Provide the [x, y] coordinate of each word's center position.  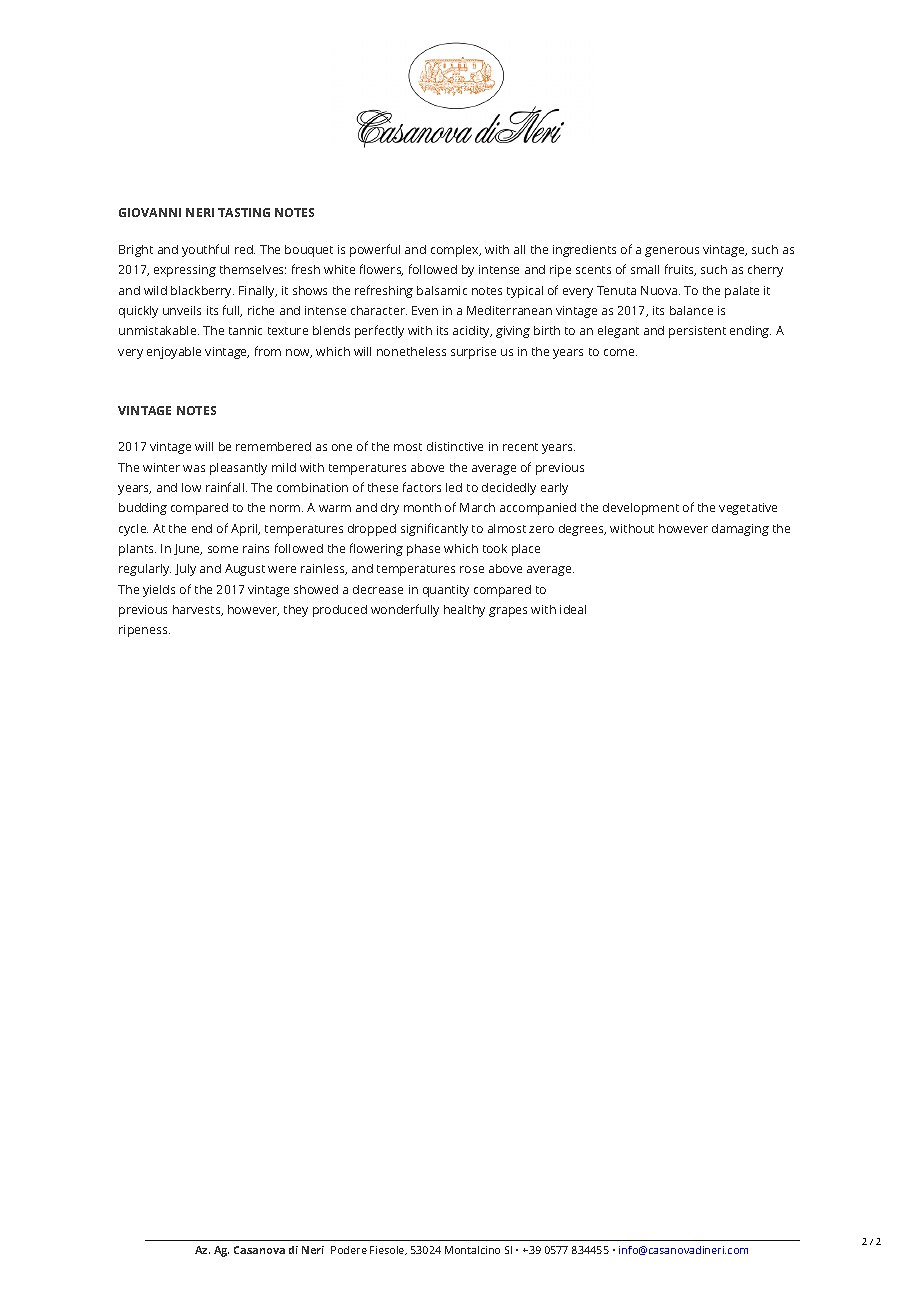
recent [520, 447]
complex [456, 251]
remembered [273, 446]
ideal [573, 609]
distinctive [455, 446]
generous [672, 252]
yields [159, 591]
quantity [446, 591]
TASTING [244, 212]
